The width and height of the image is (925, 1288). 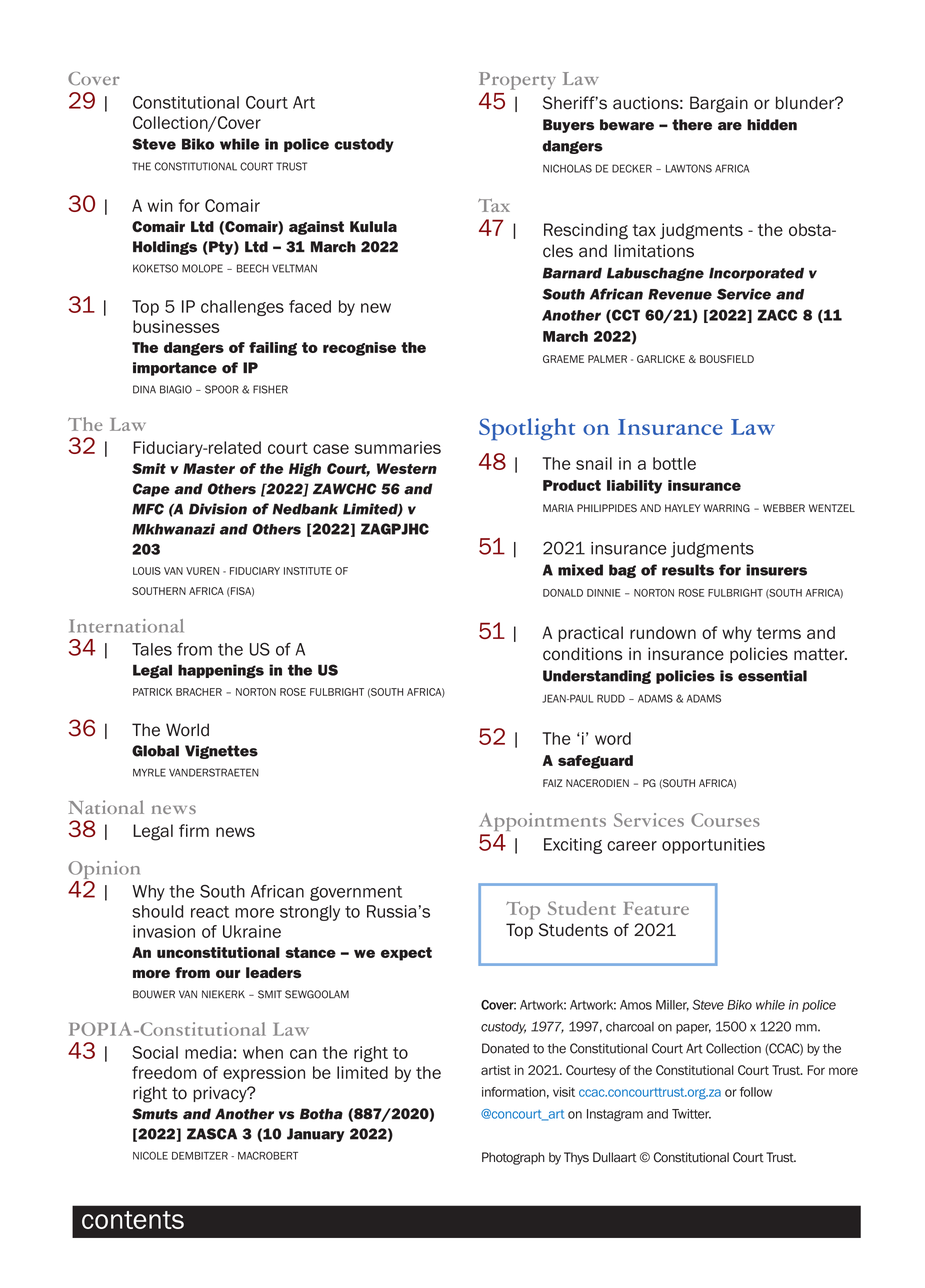 I want to click on Bargain, so click(x=719, y=104).
